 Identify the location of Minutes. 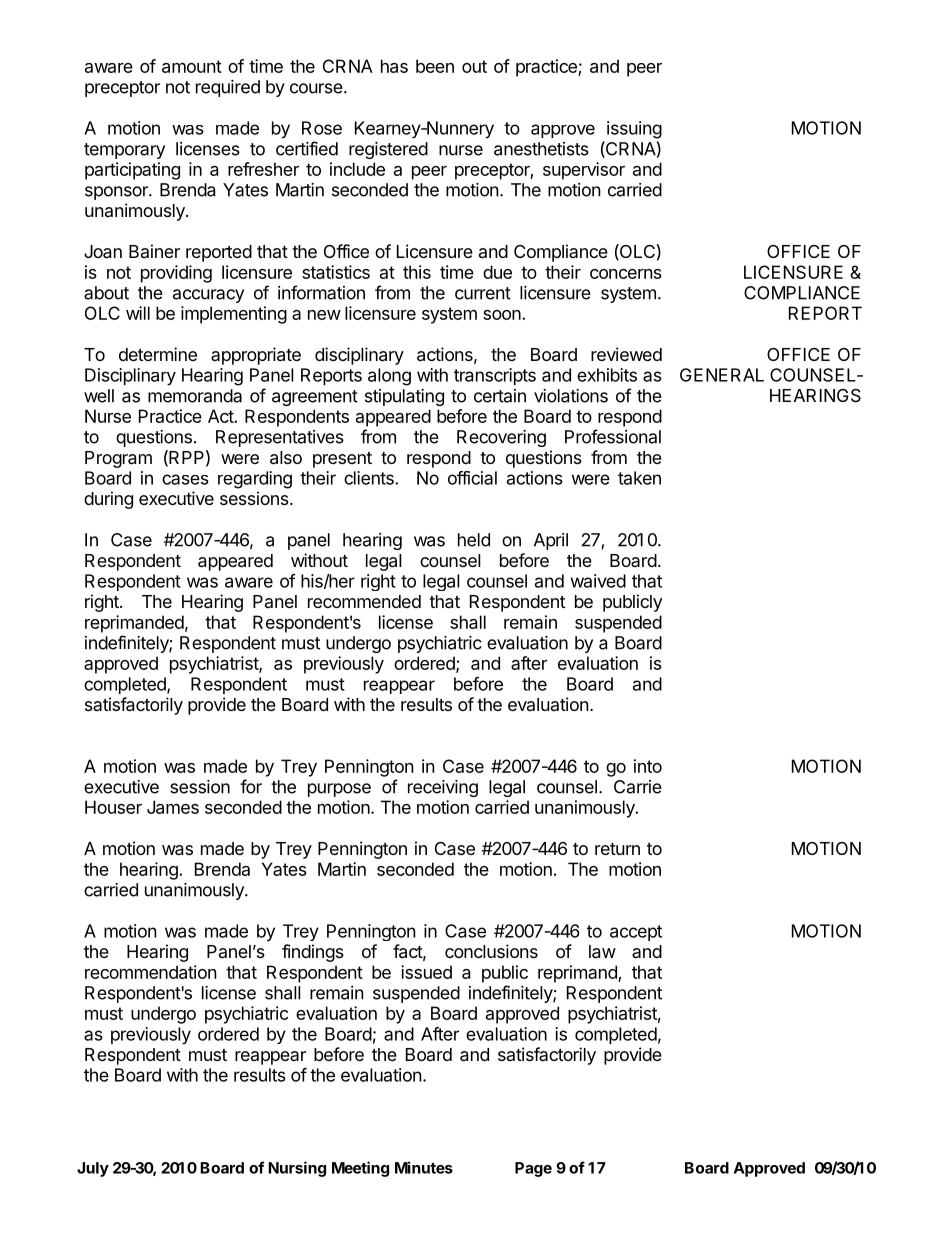
(424, 1167).
